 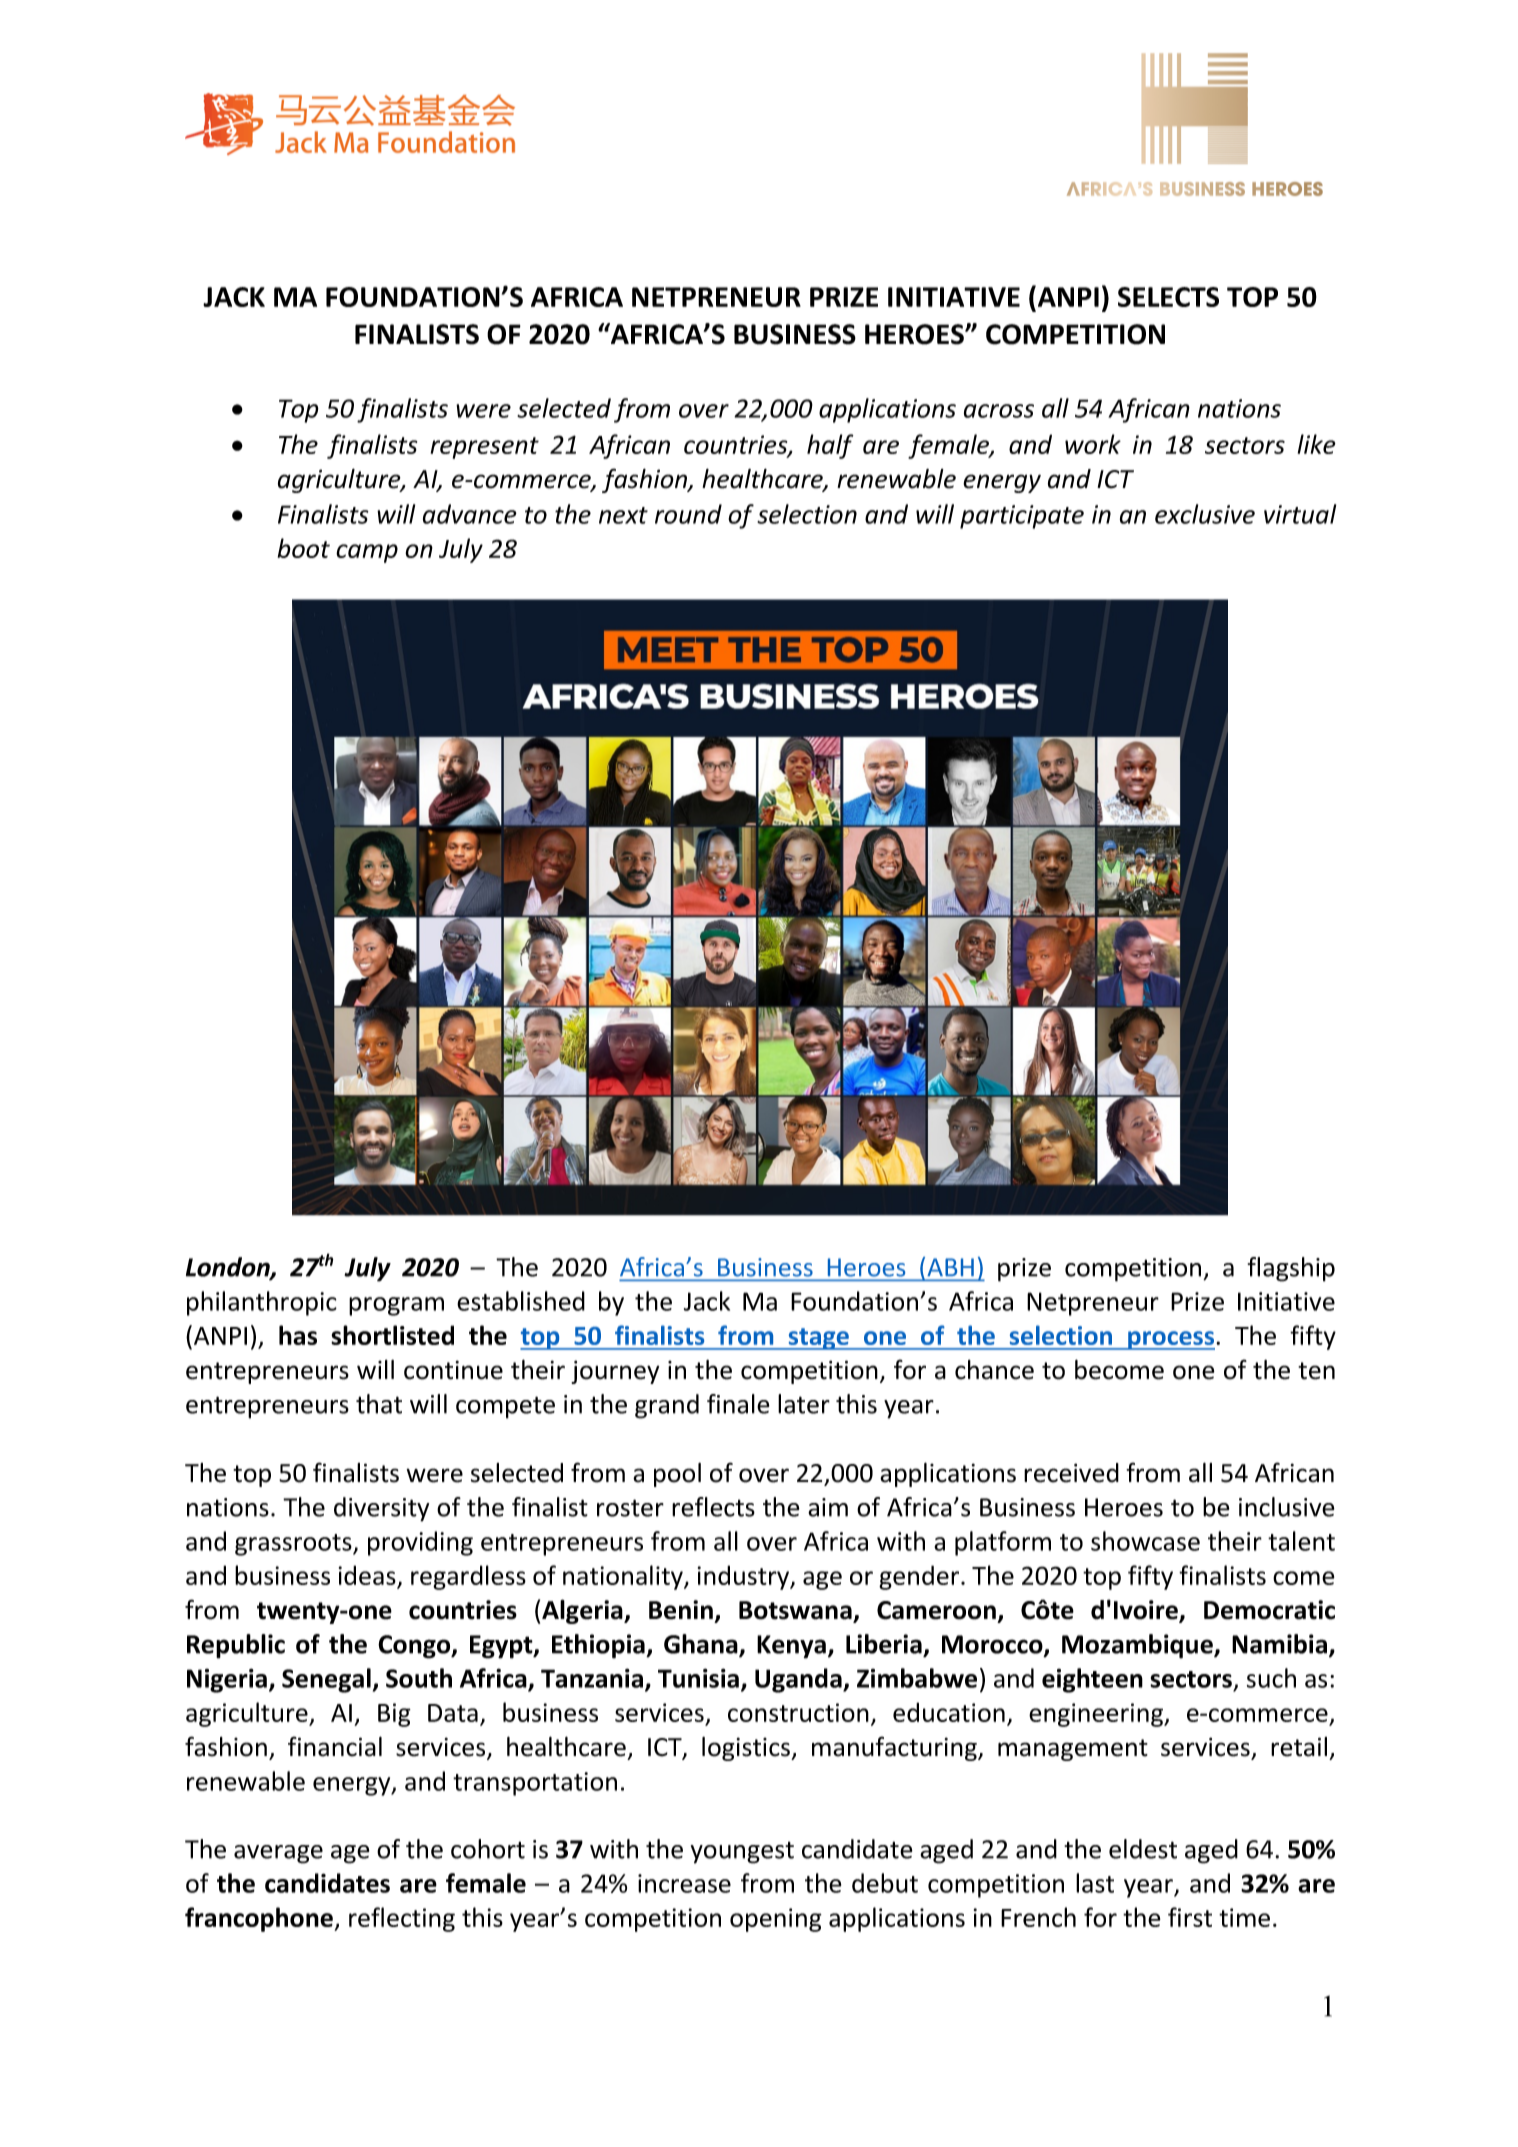 What do you see at coordinates (396, 1306) in the image?
I see `program` at bounding box center [396, 1306].
